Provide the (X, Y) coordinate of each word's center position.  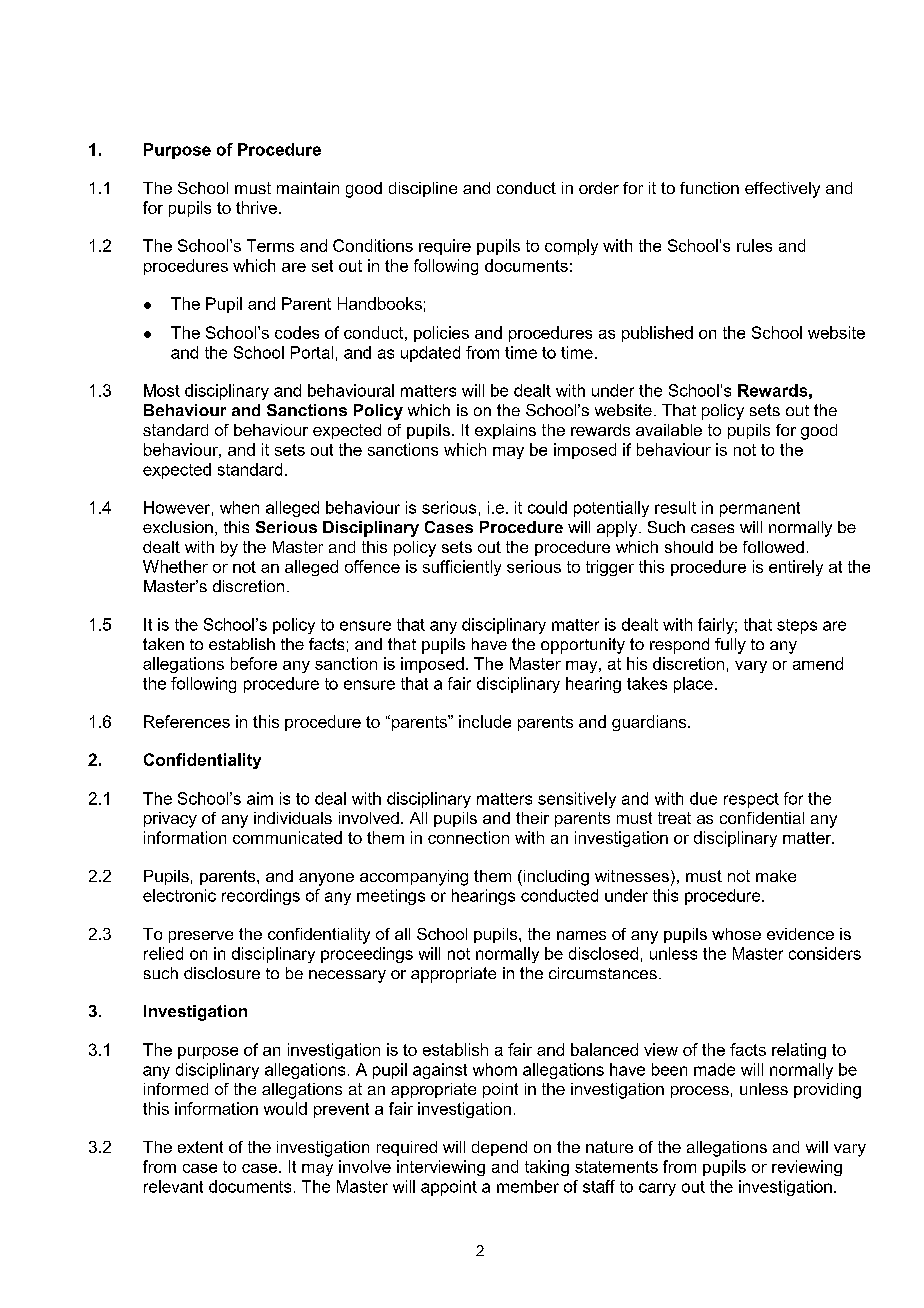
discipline (423, 189)
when (239, 507)
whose (736, 934)
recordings (261, 897)
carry (657, 1189)
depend (499, 1148)
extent (200, 1147)
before (254, 663)
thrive (256, 207)
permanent (760, 509)
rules (754, 245)
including (555, 878)
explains (505, 431)
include (485, 721)
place (693, 685)
